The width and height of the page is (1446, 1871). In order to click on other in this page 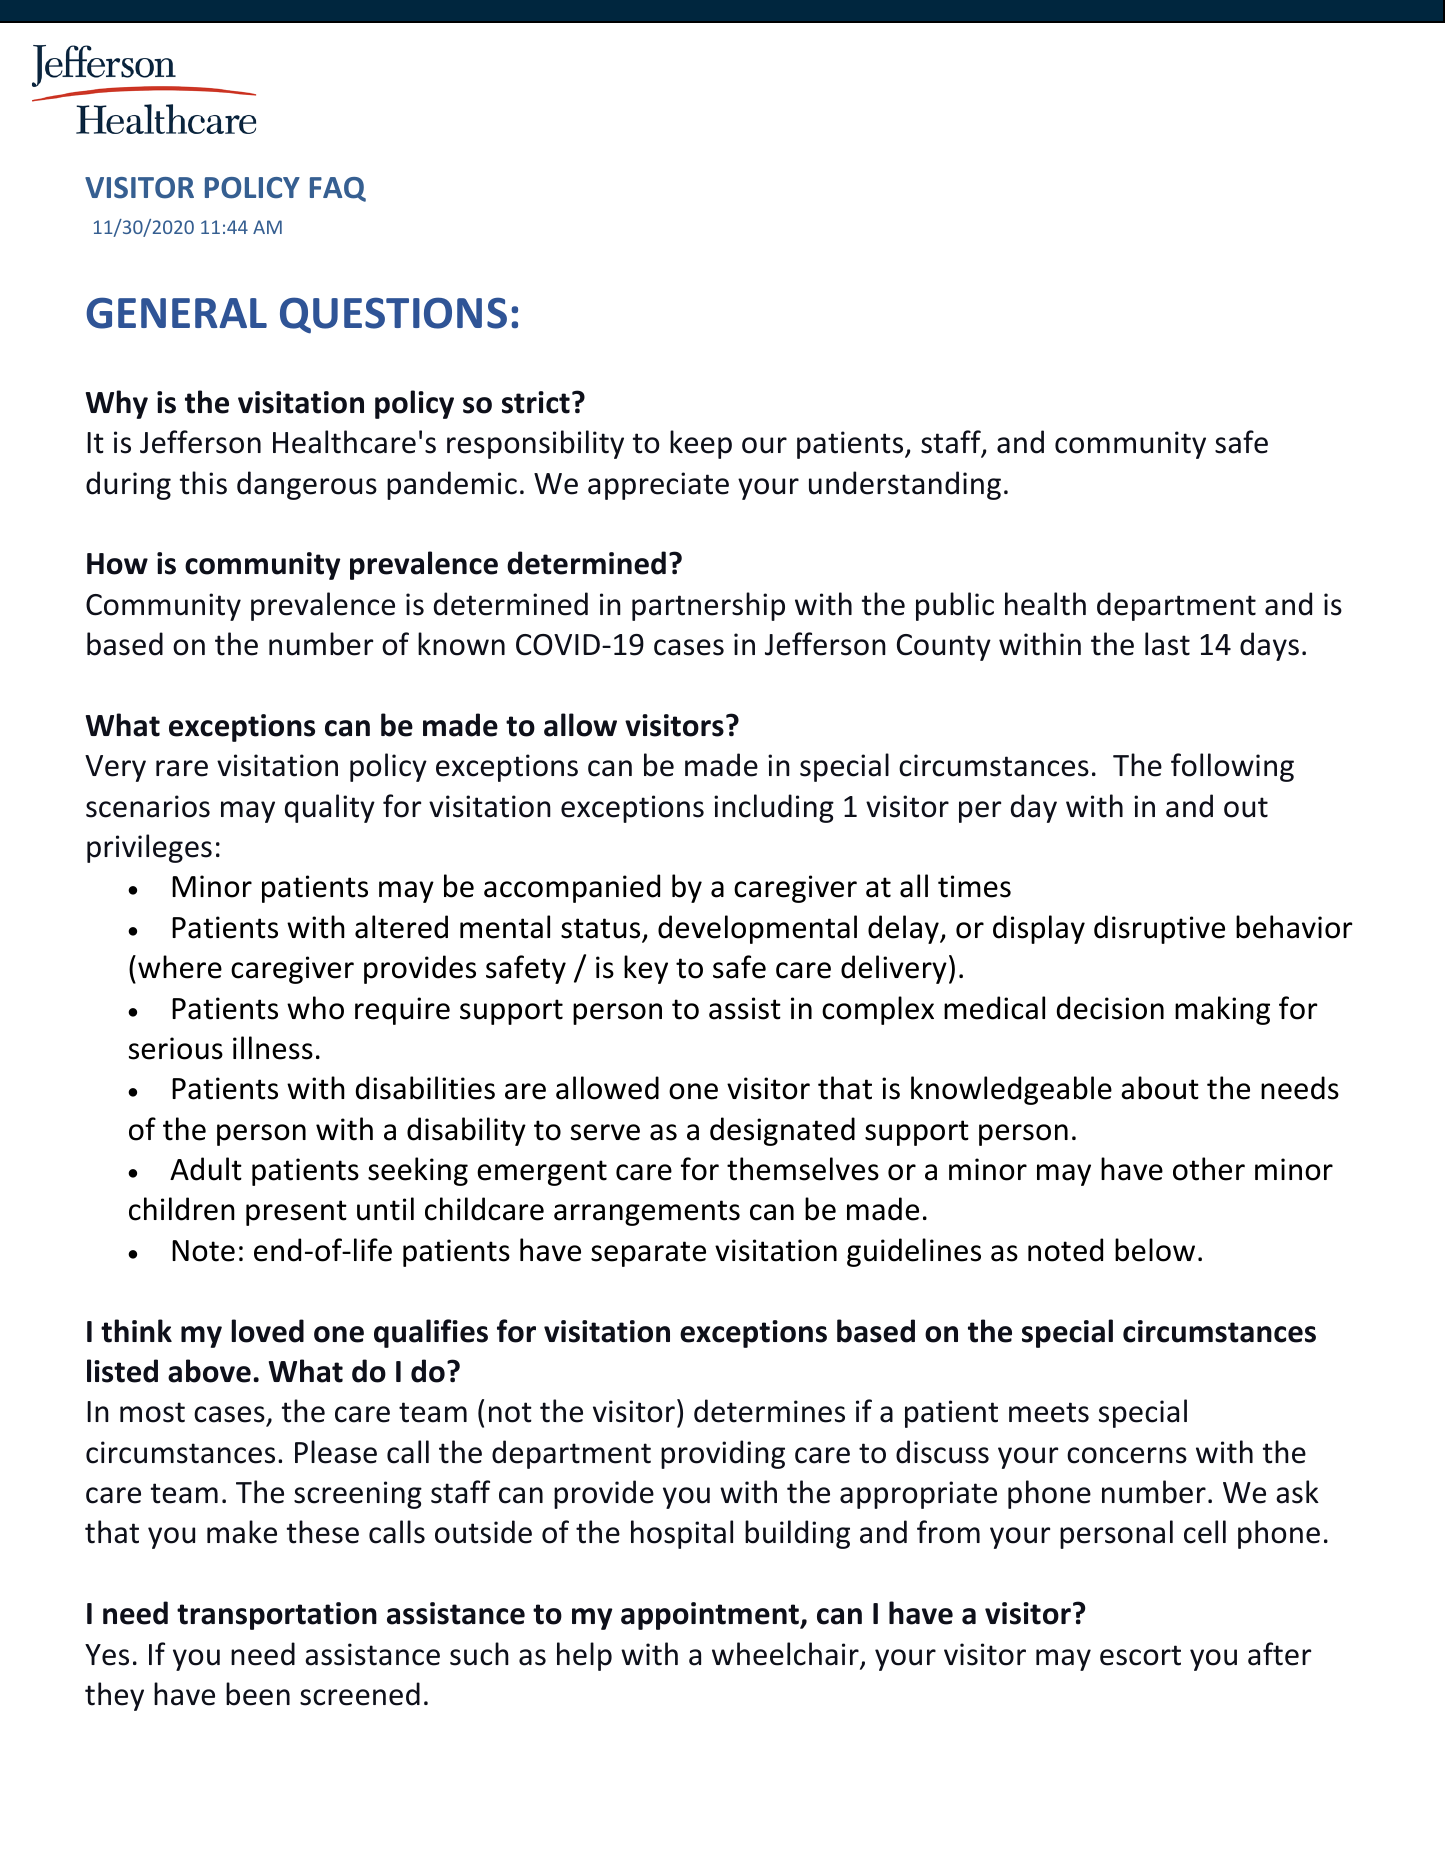, I will do `click(1209, 1169)`.
